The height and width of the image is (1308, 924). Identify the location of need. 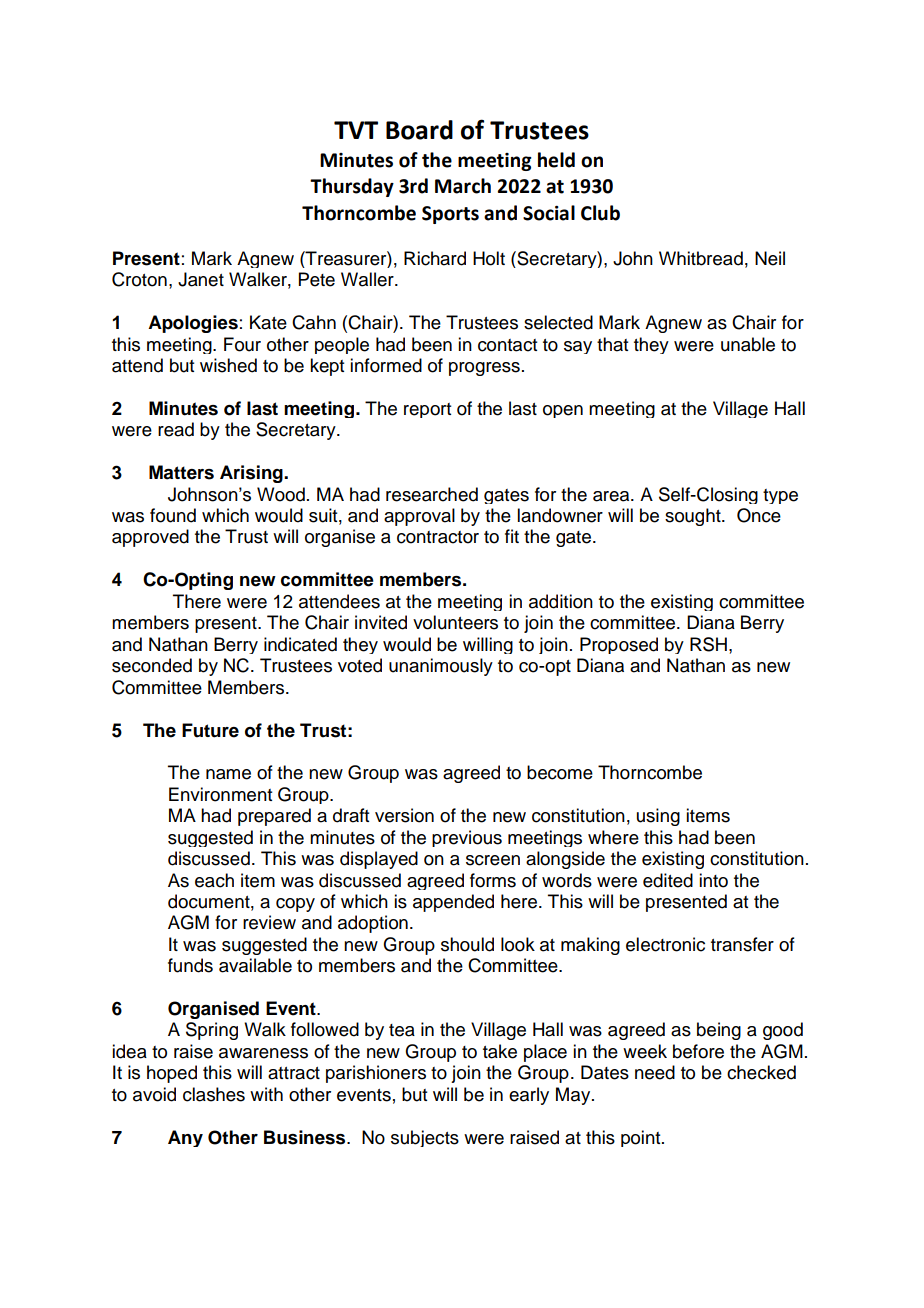
(655, 1072).
